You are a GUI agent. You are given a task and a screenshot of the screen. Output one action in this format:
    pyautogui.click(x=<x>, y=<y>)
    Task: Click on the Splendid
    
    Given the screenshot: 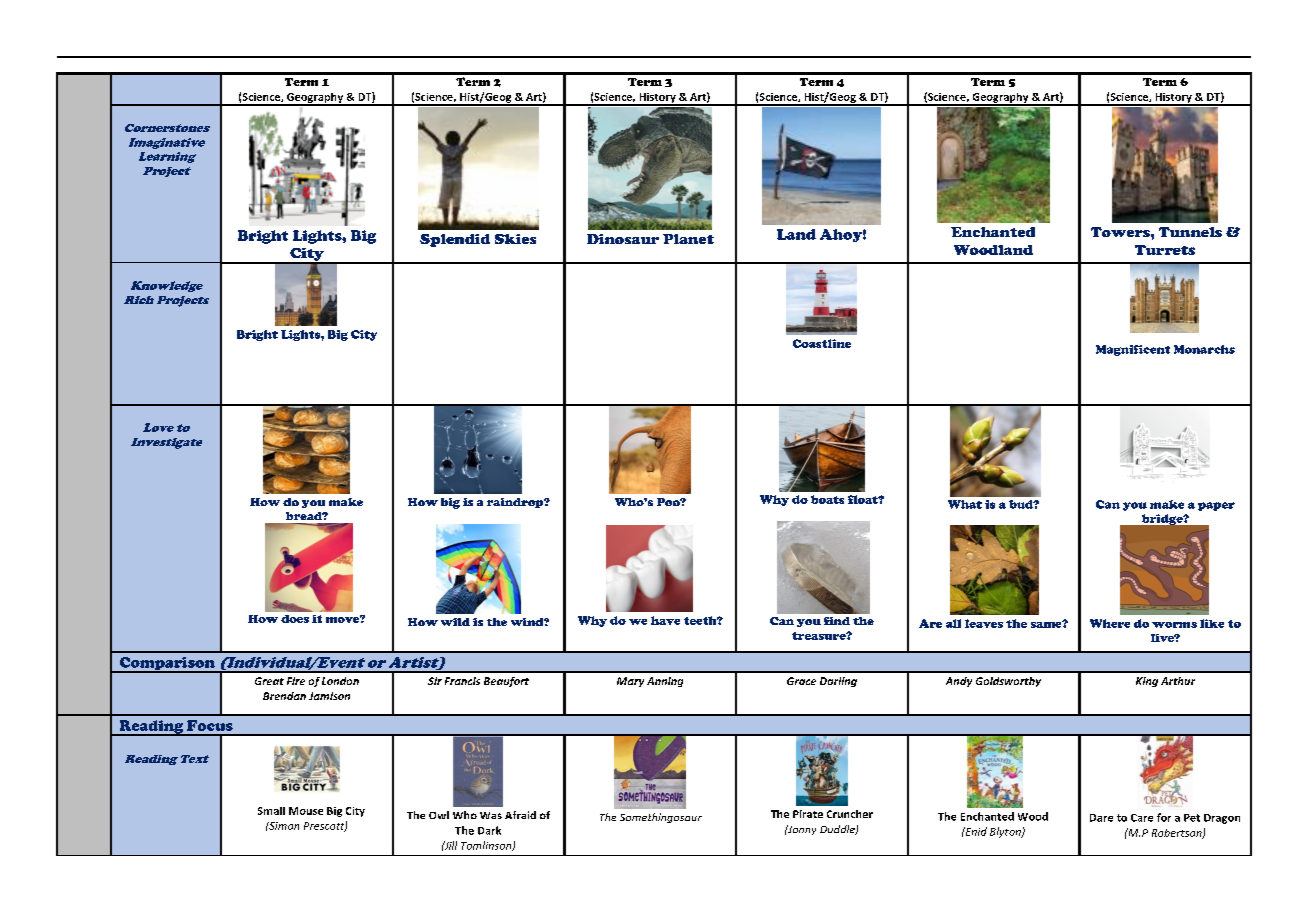 What is the action you would take?
    pyautogui.click(x=455, y=240)
